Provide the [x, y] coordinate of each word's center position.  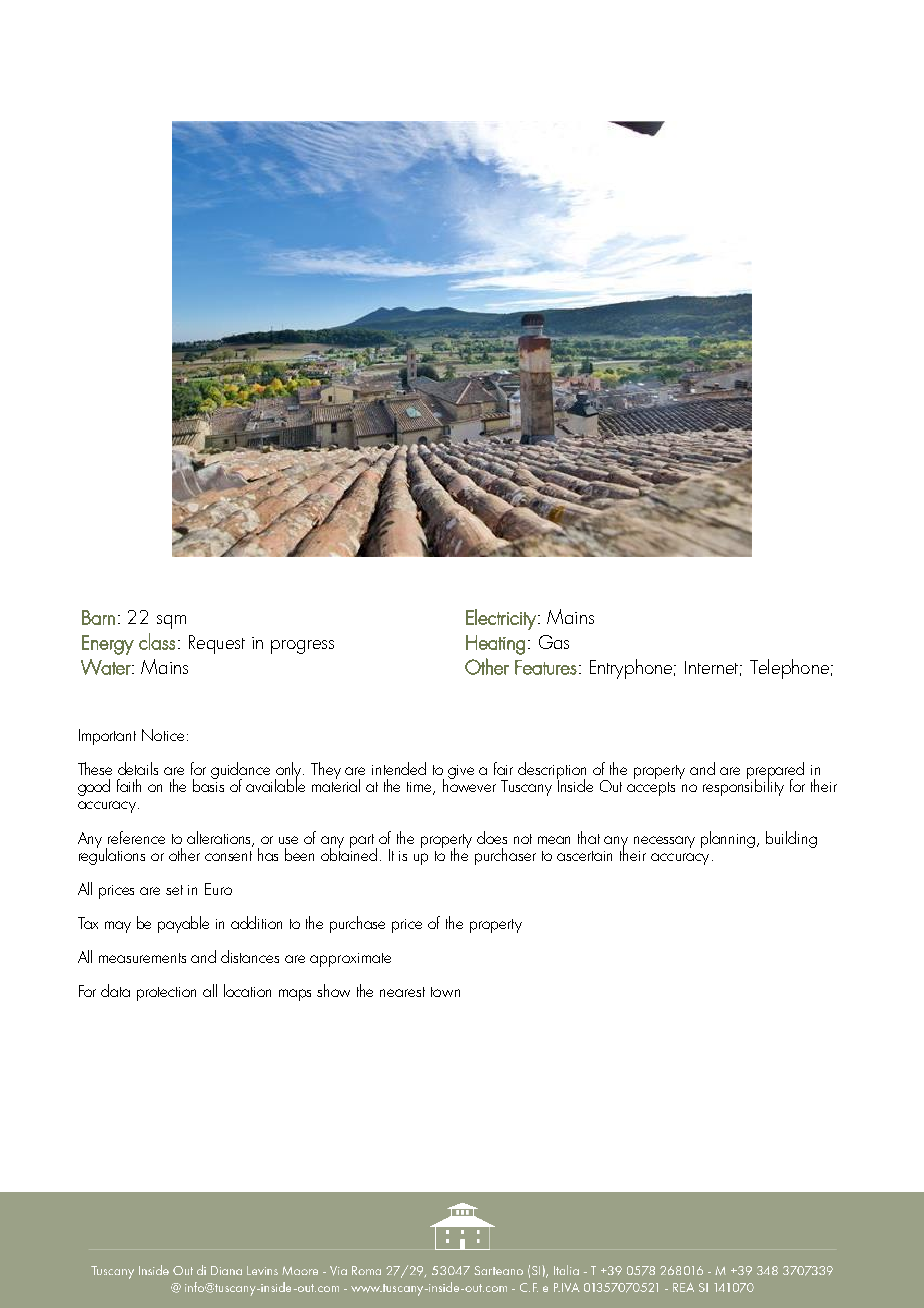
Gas [554, 642]
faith [129, 785]
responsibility [743, 786]
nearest [402, 992]
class [157, 641]
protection [166, 994]
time [421, 788]
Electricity [501, 619]
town [445, 992]
